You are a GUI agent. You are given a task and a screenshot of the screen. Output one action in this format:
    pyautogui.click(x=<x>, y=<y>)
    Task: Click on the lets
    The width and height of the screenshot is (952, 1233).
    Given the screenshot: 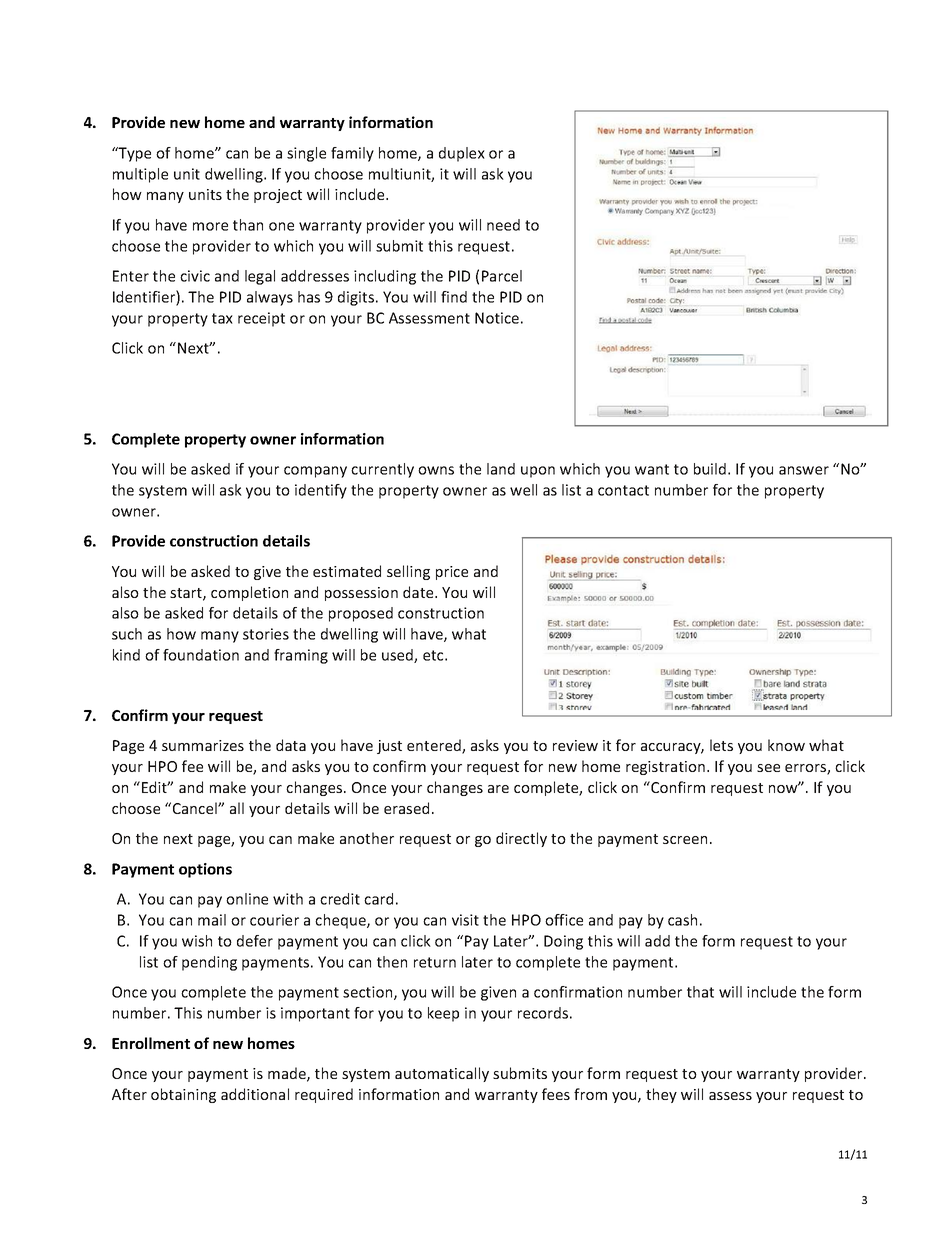 What is the action you would take?
    pyautogui.click(x=721, y=745)
